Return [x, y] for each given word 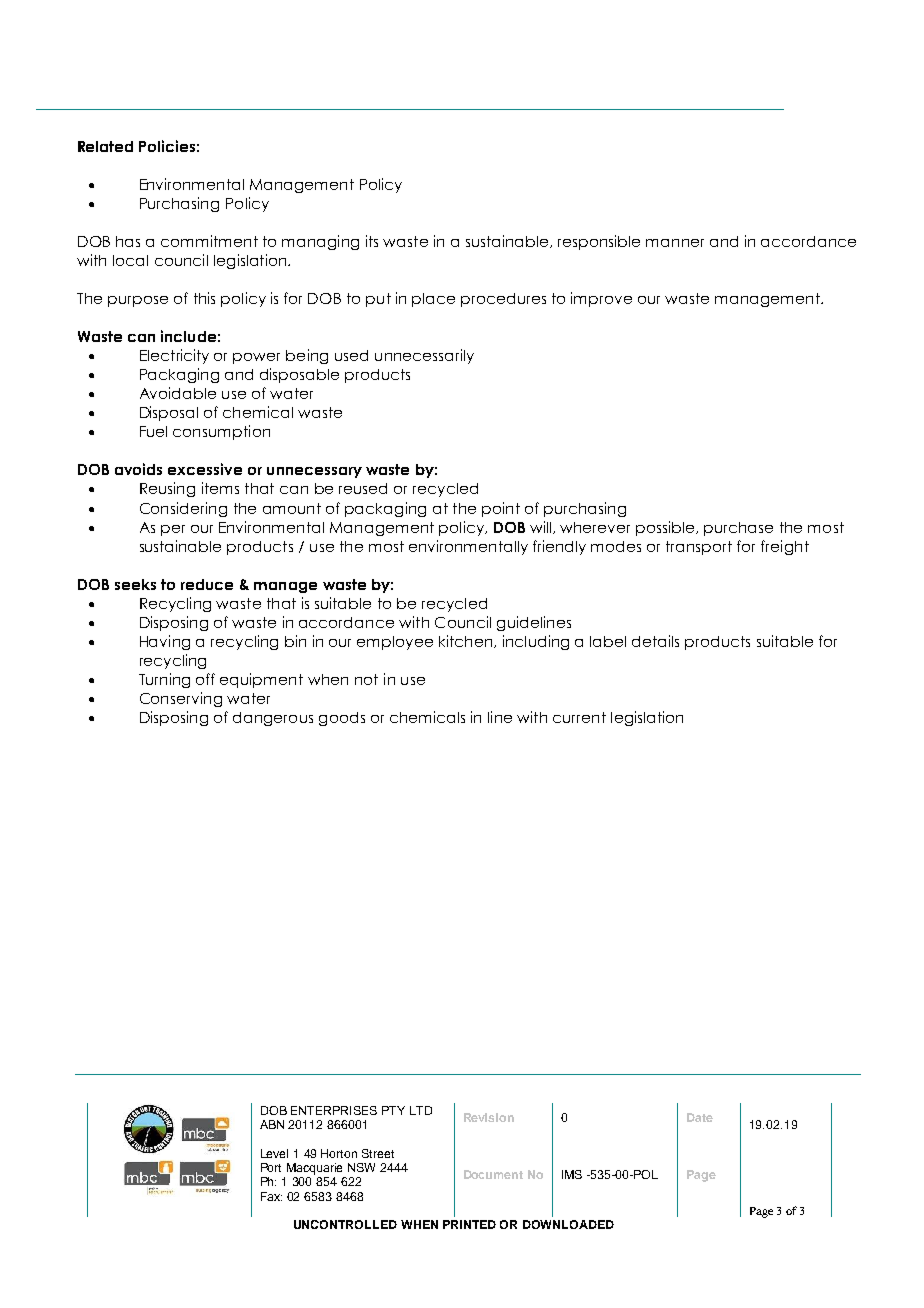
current [579, 717]
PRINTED [469, 1224]
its [372, 241]
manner [675, 243]
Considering [183, 509]
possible [666, 528]
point [501, 509]
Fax [271, 1196]
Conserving [181, 699]
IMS [572, 1174]
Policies [167, 146]
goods [342, 719]
